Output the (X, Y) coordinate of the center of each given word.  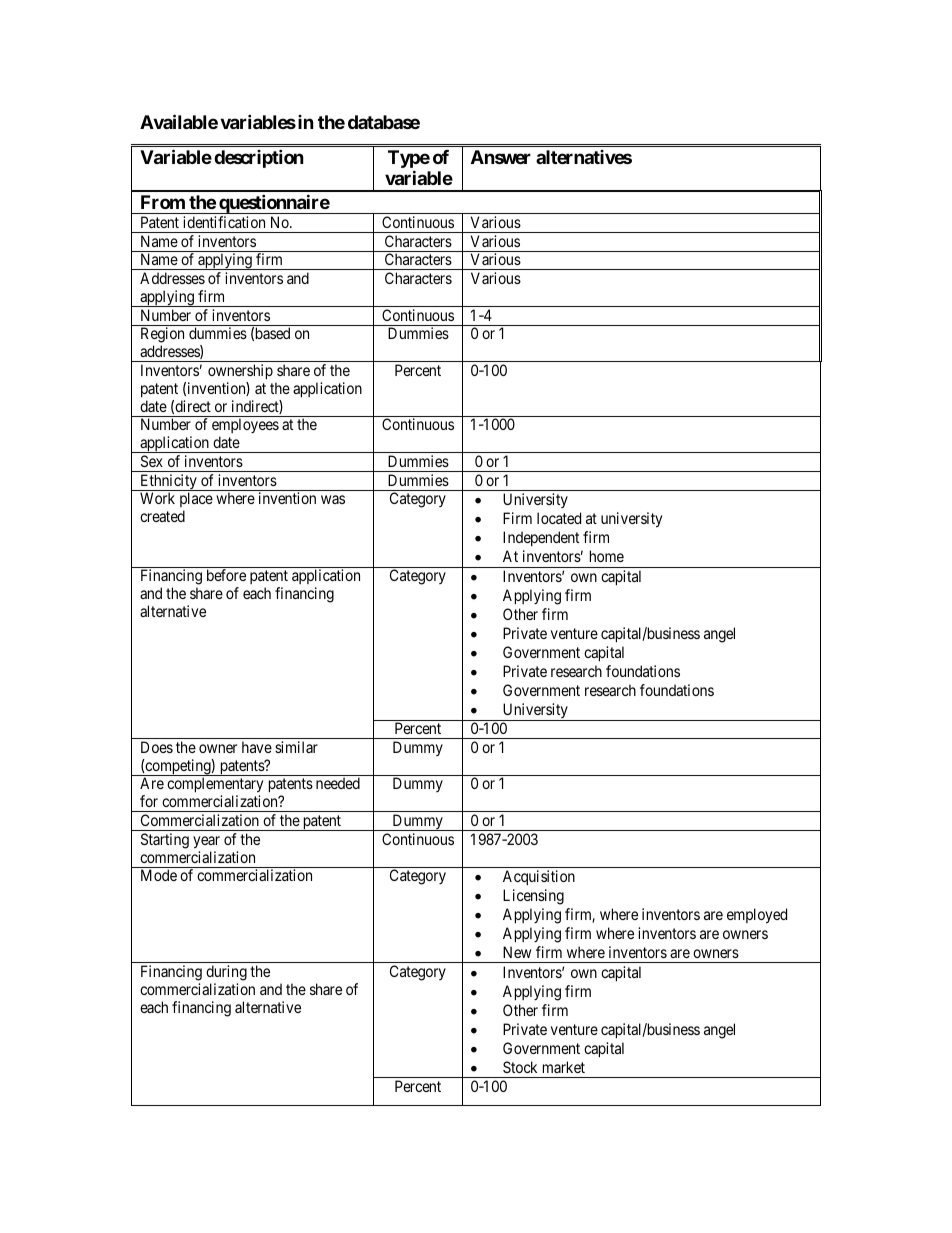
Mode (159, 875)
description (259, 158)
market (564, 1067)
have (257, 747)
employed (757, 916)
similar (296, 747)
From (163, 202)
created (162, 516)
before (226, 575)
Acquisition (539, 877)
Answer (501, 157)
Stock (520, 1067)
